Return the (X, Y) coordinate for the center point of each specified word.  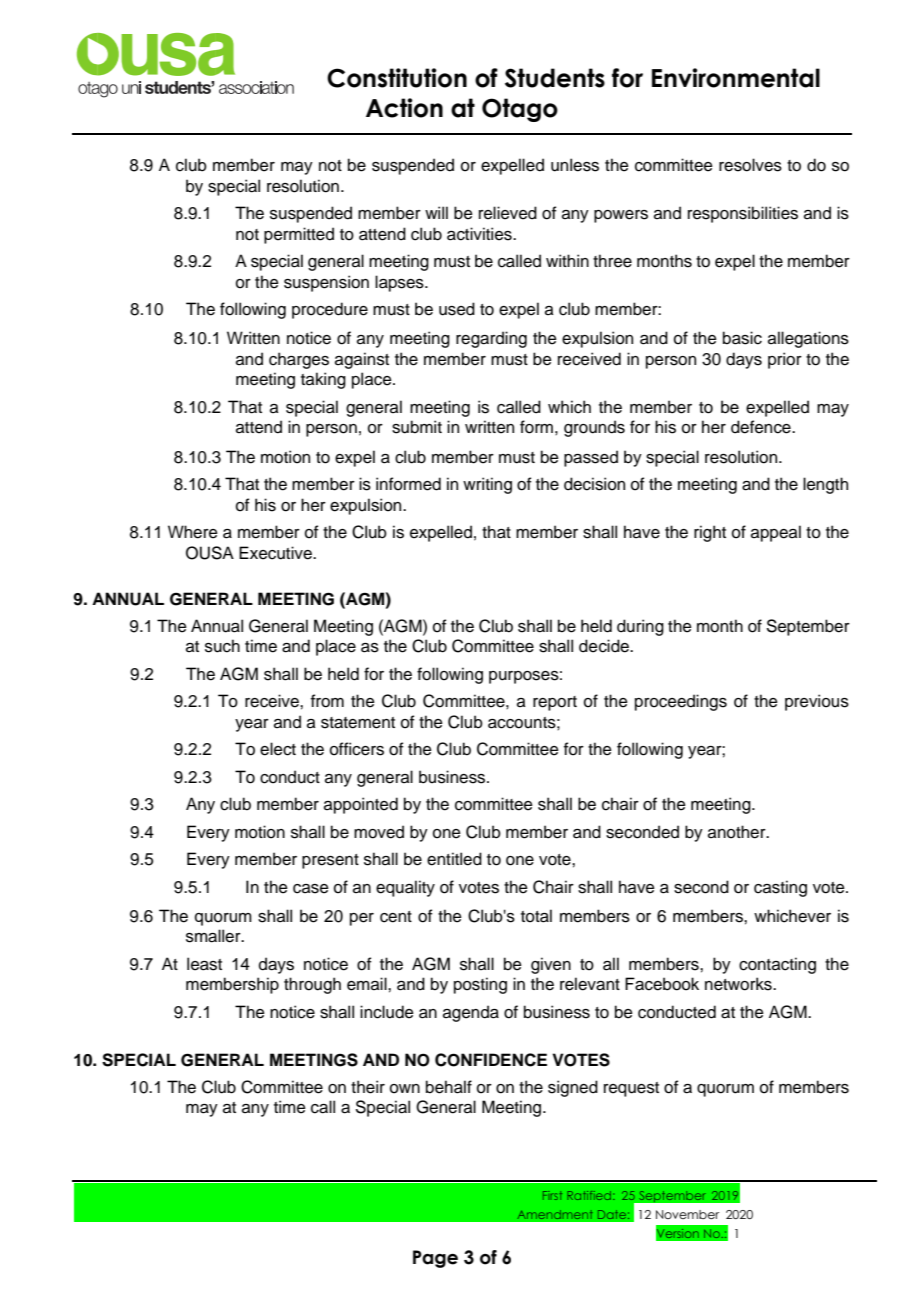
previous (817, 702)
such (222, 646)
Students (555, 78)
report (555, 703)
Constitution (397, 78)
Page (435, 1259)
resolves (750, 165)
